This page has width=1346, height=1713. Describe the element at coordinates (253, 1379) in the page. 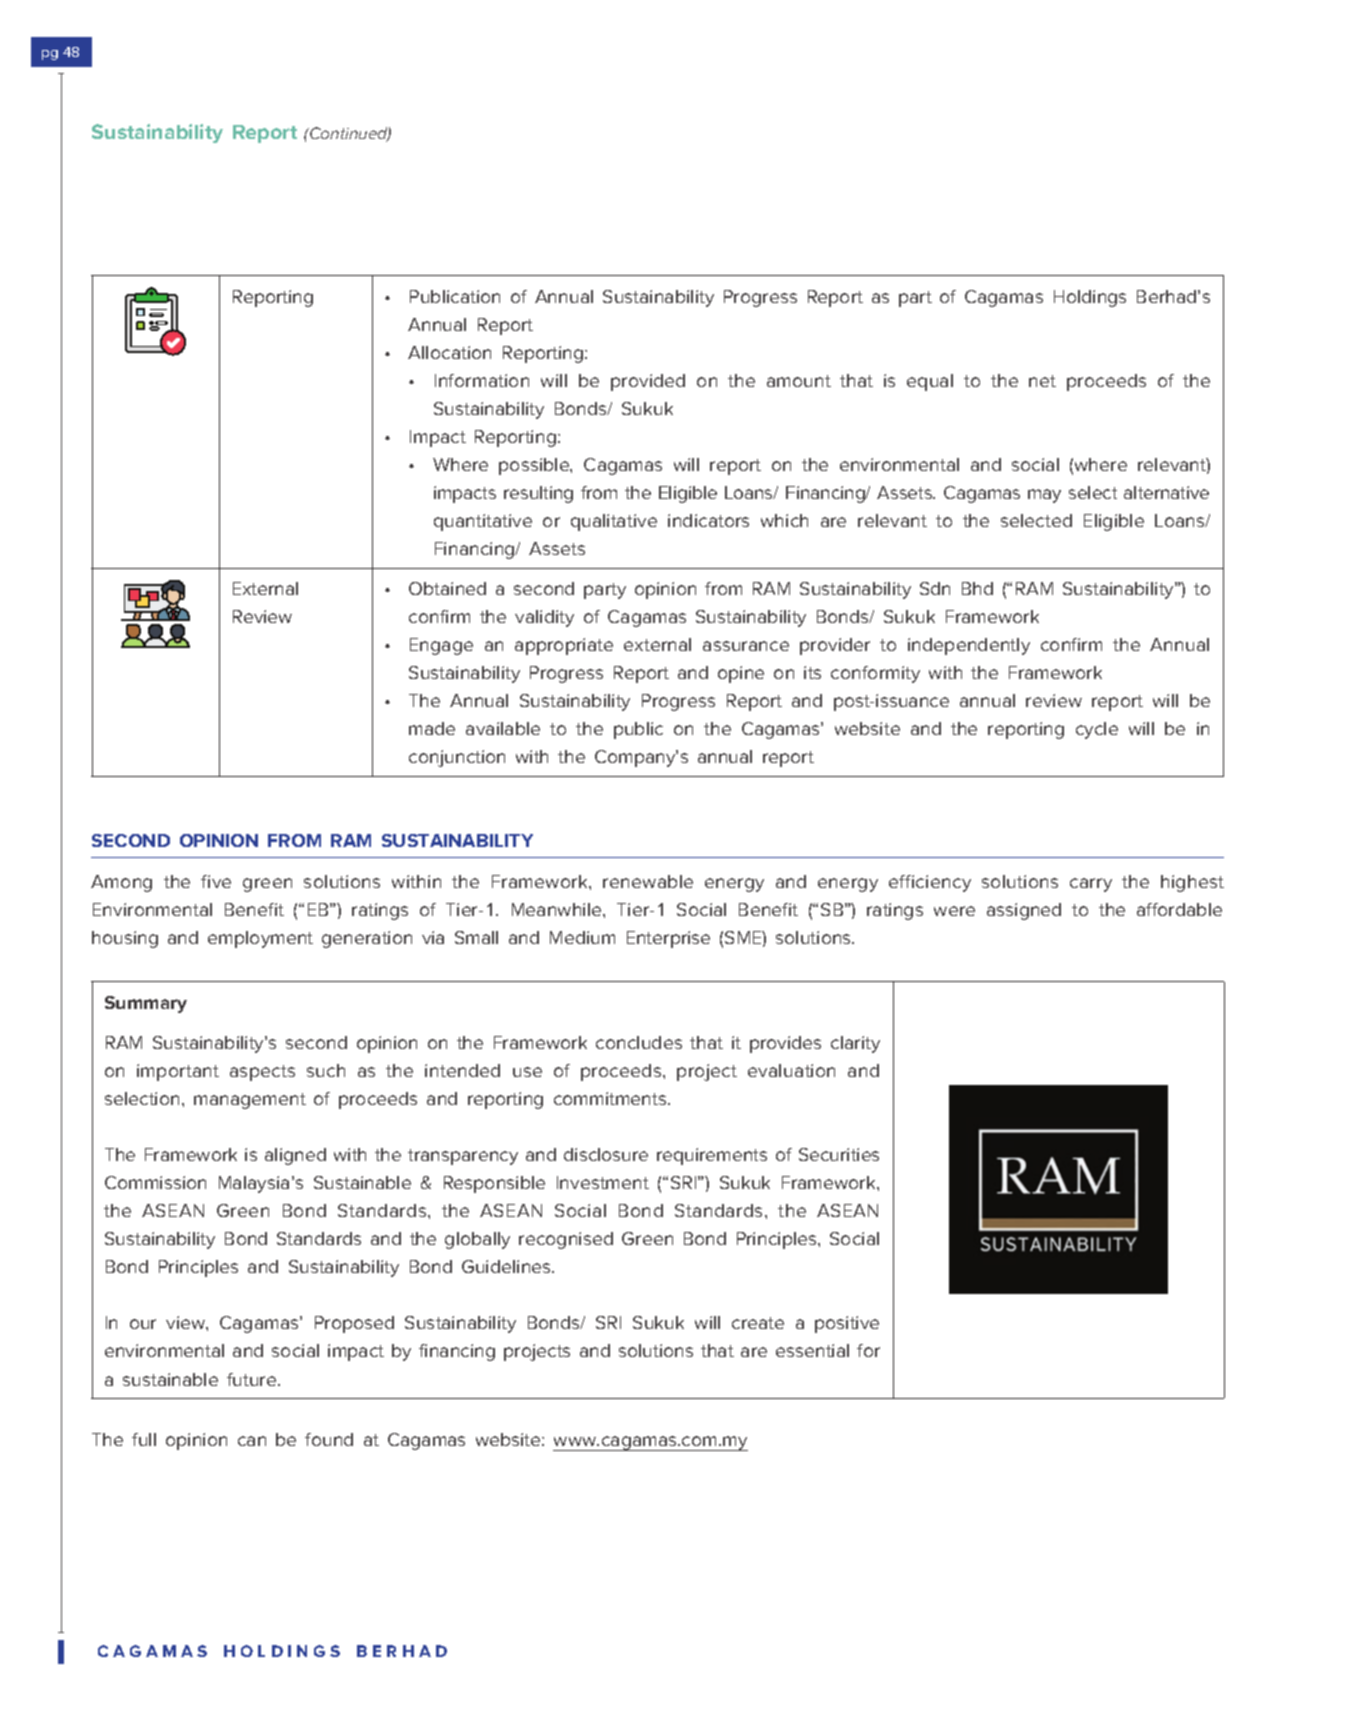

I see `future` at that location.
